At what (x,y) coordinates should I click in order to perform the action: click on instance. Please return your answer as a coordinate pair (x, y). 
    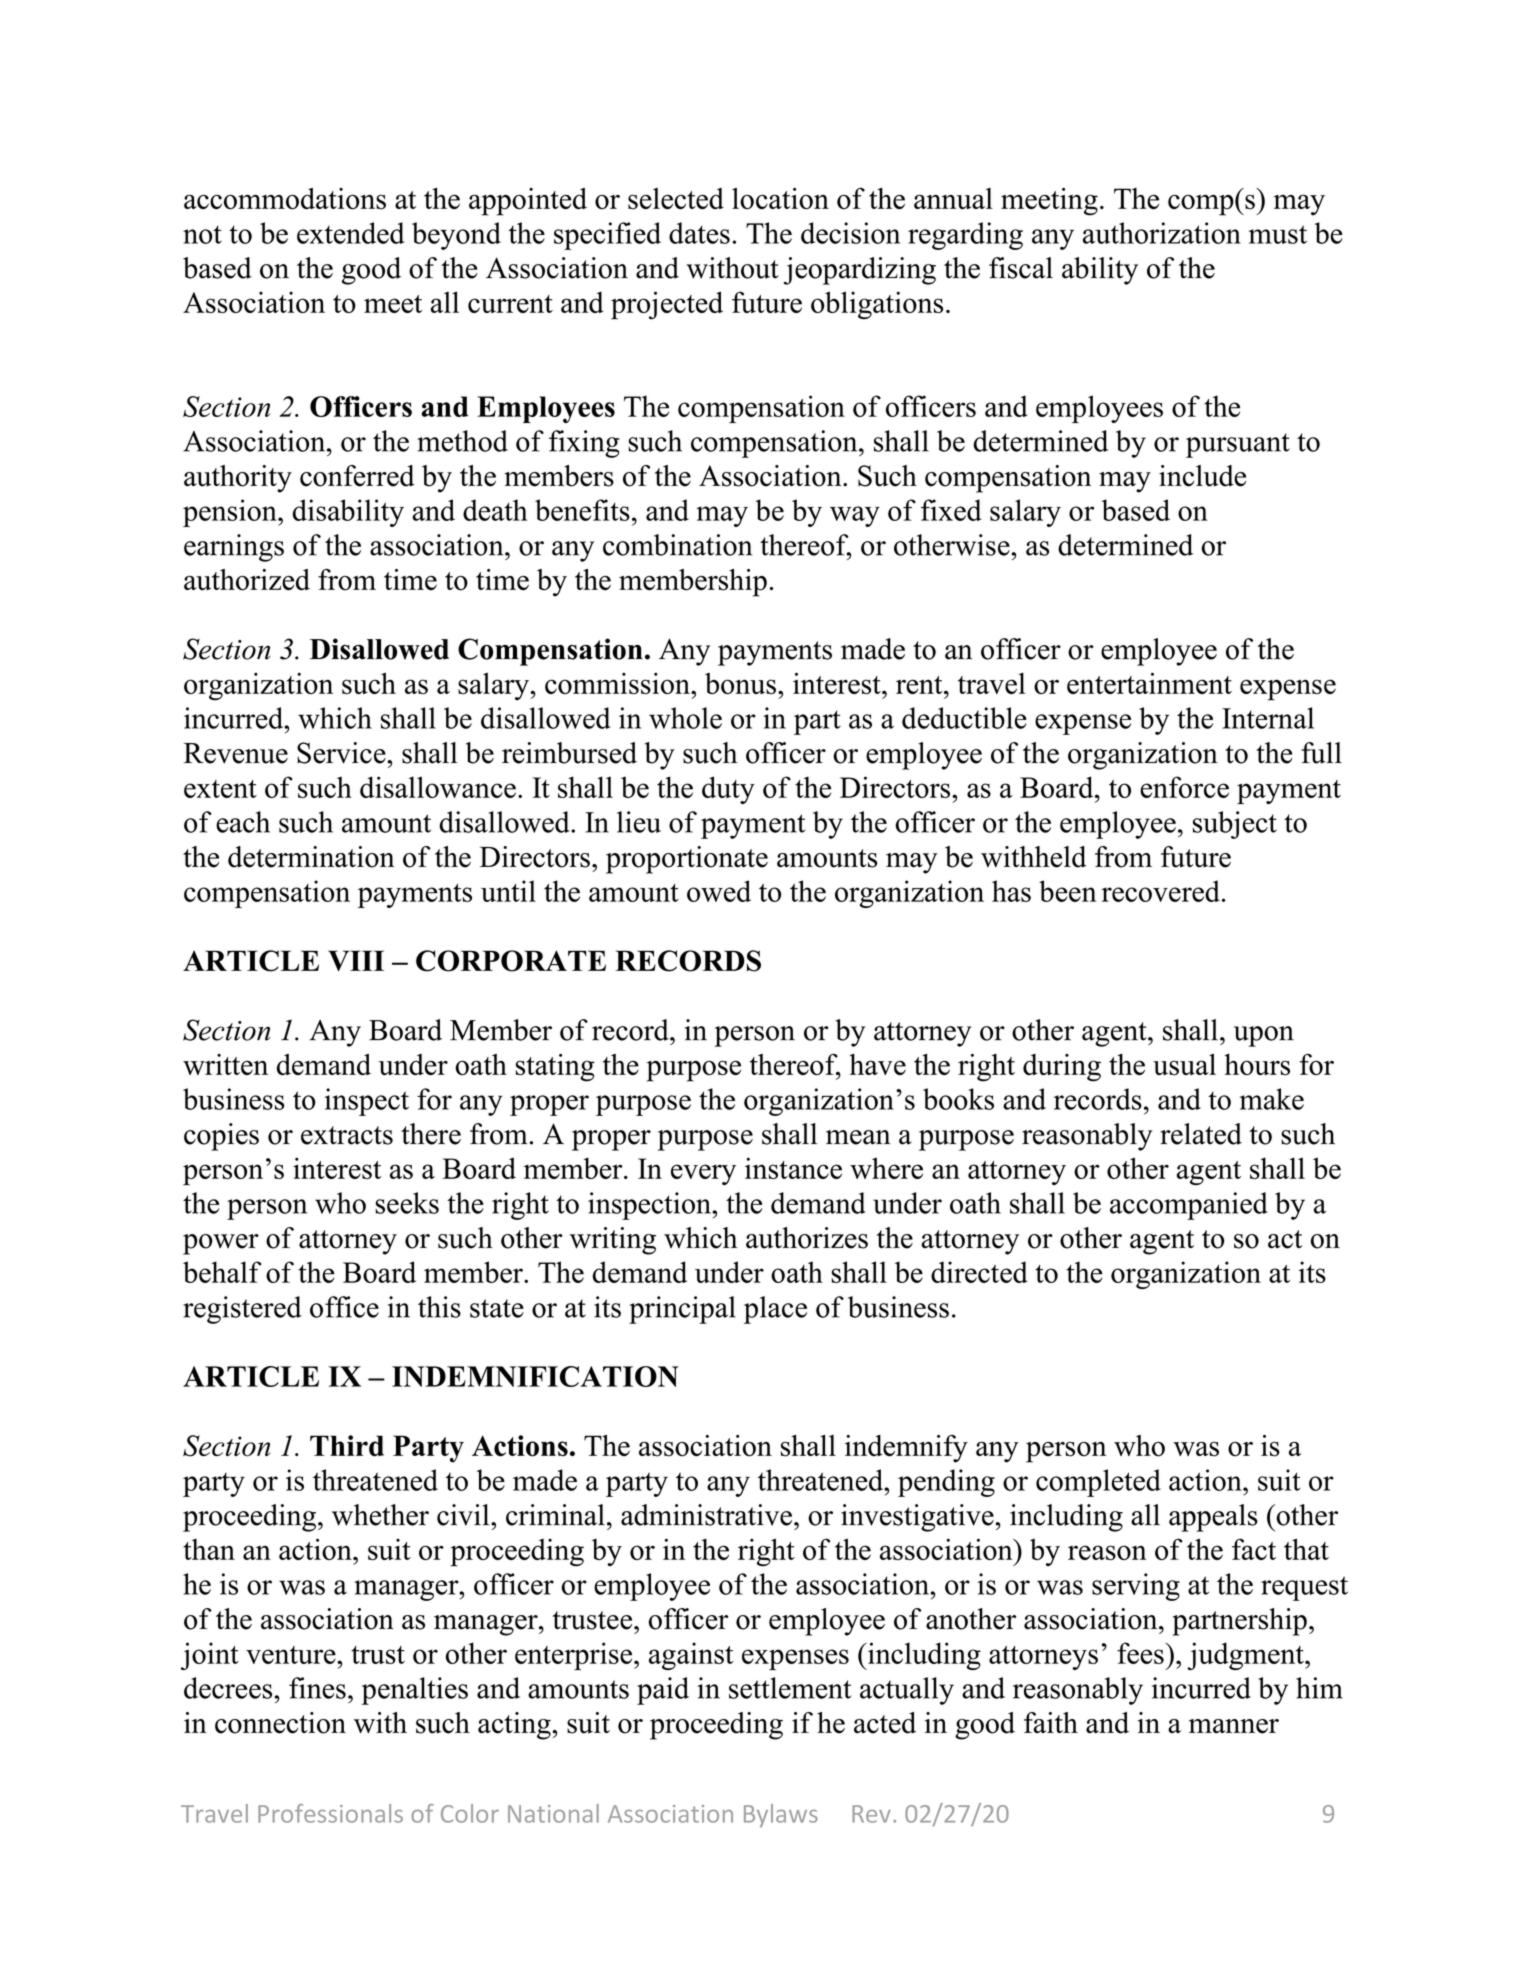
    Looking at the image, I should click on (793, 1168).
